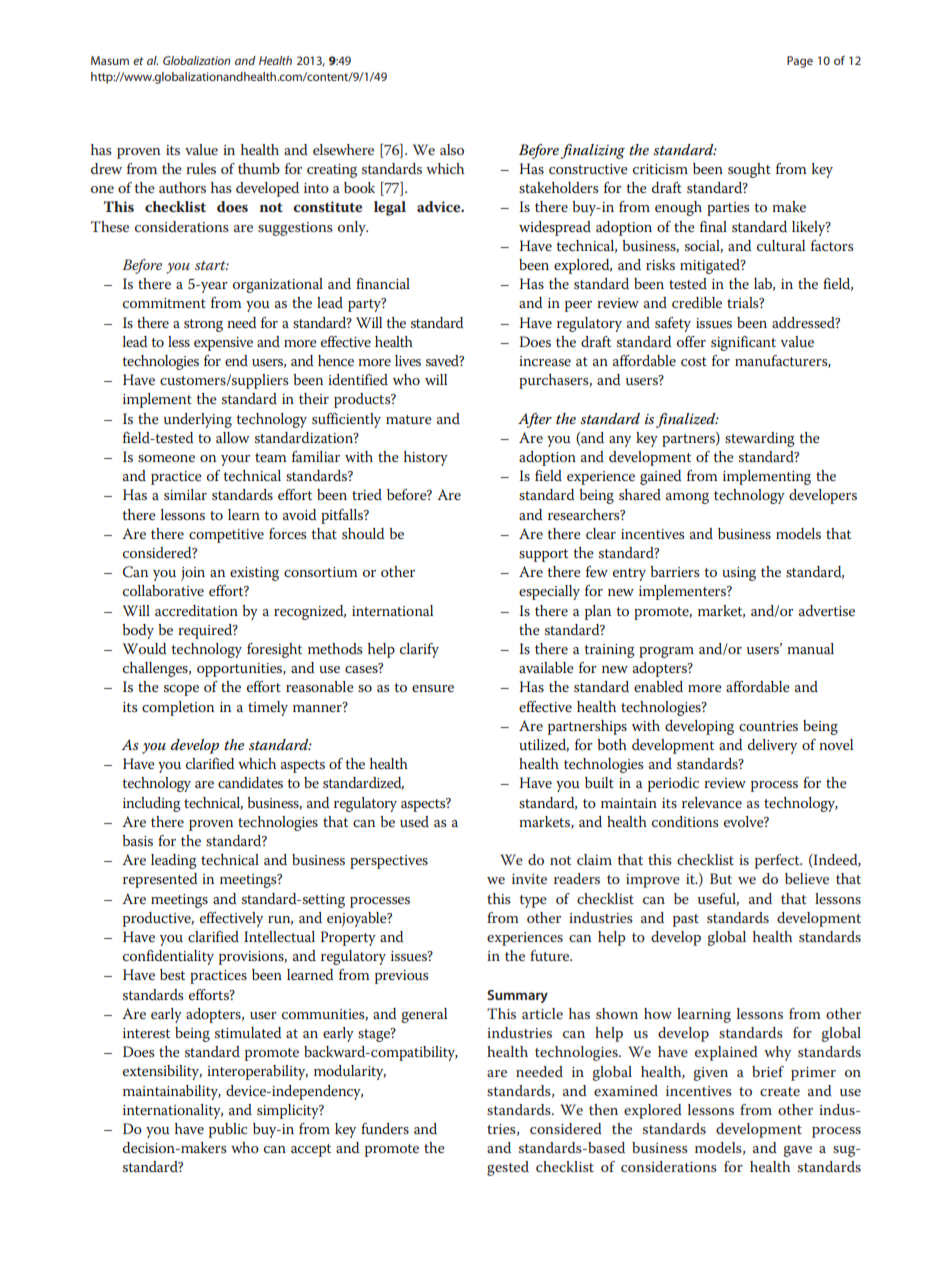 This page has height=1270, width=952. I want to click on history, so click(426, 458).
